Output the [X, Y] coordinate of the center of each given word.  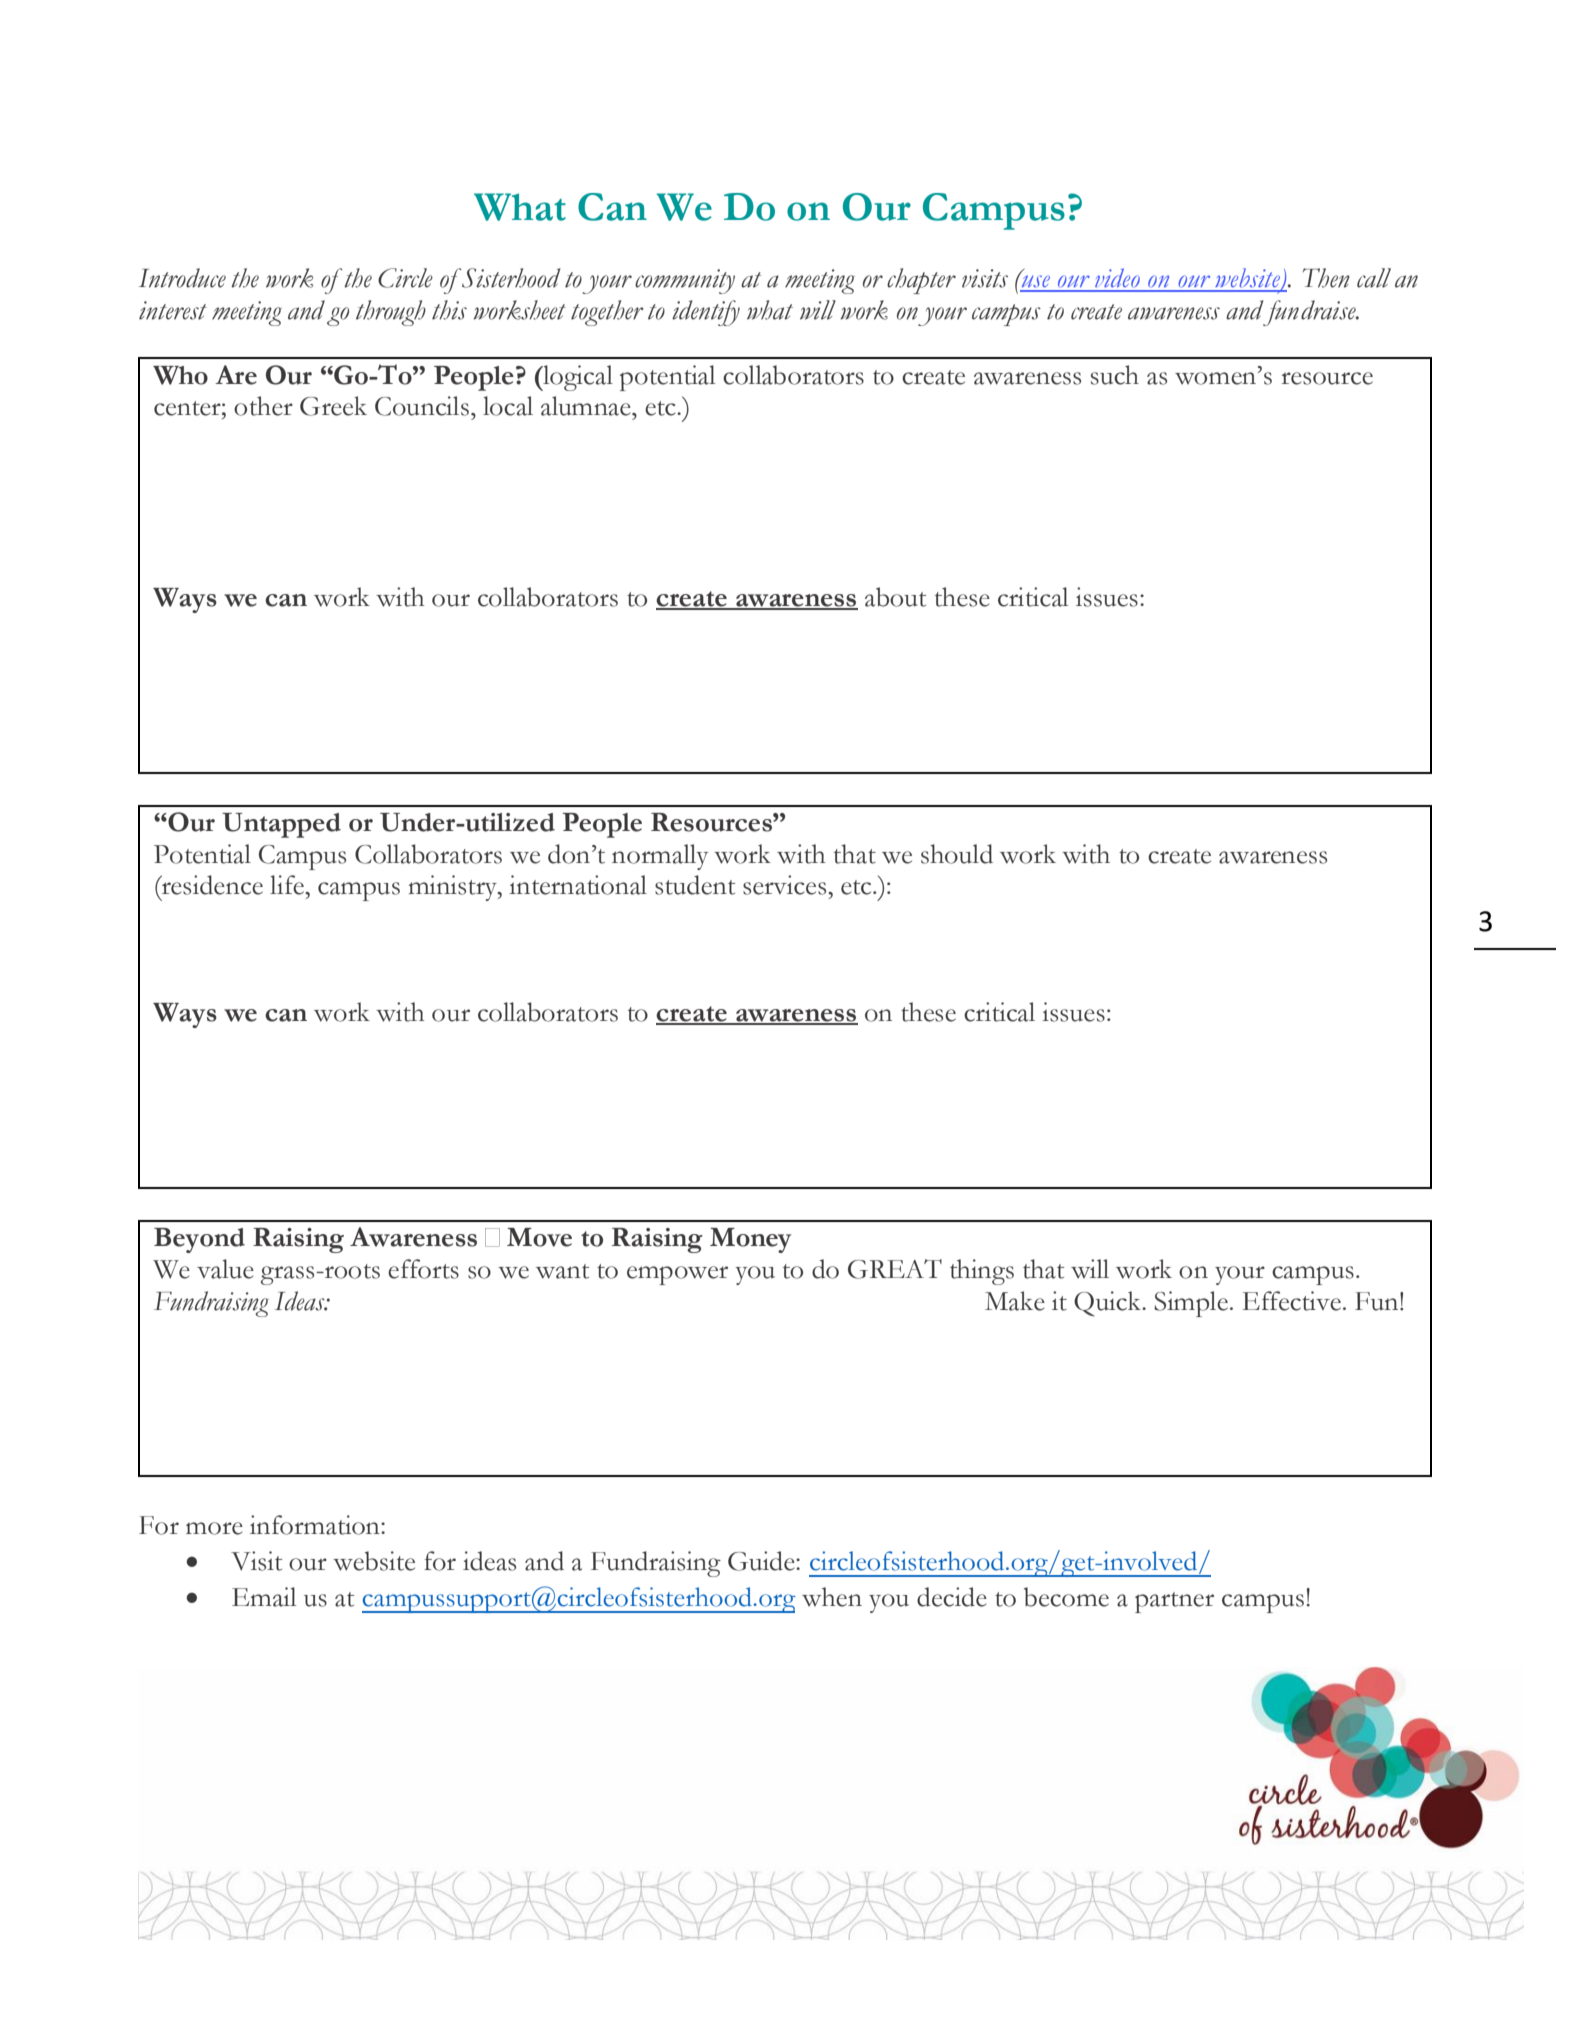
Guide [762, 1561]
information [316, 1525]
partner [1174, 1602]
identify [706, 313]
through [391, 313]
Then [1326, 278]
